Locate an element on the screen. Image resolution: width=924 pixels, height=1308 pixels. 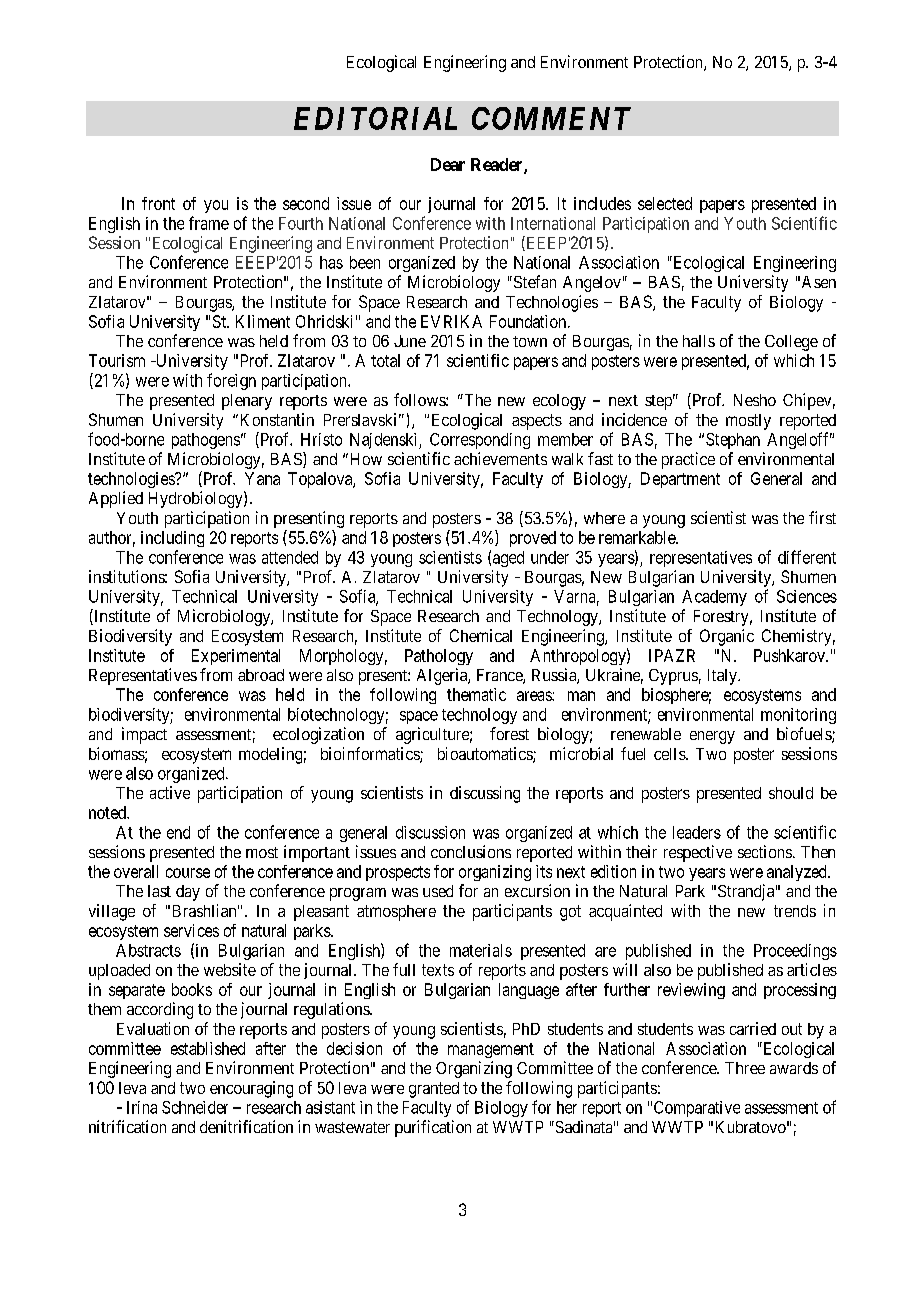
selected is located at coordinates (665, 203).
